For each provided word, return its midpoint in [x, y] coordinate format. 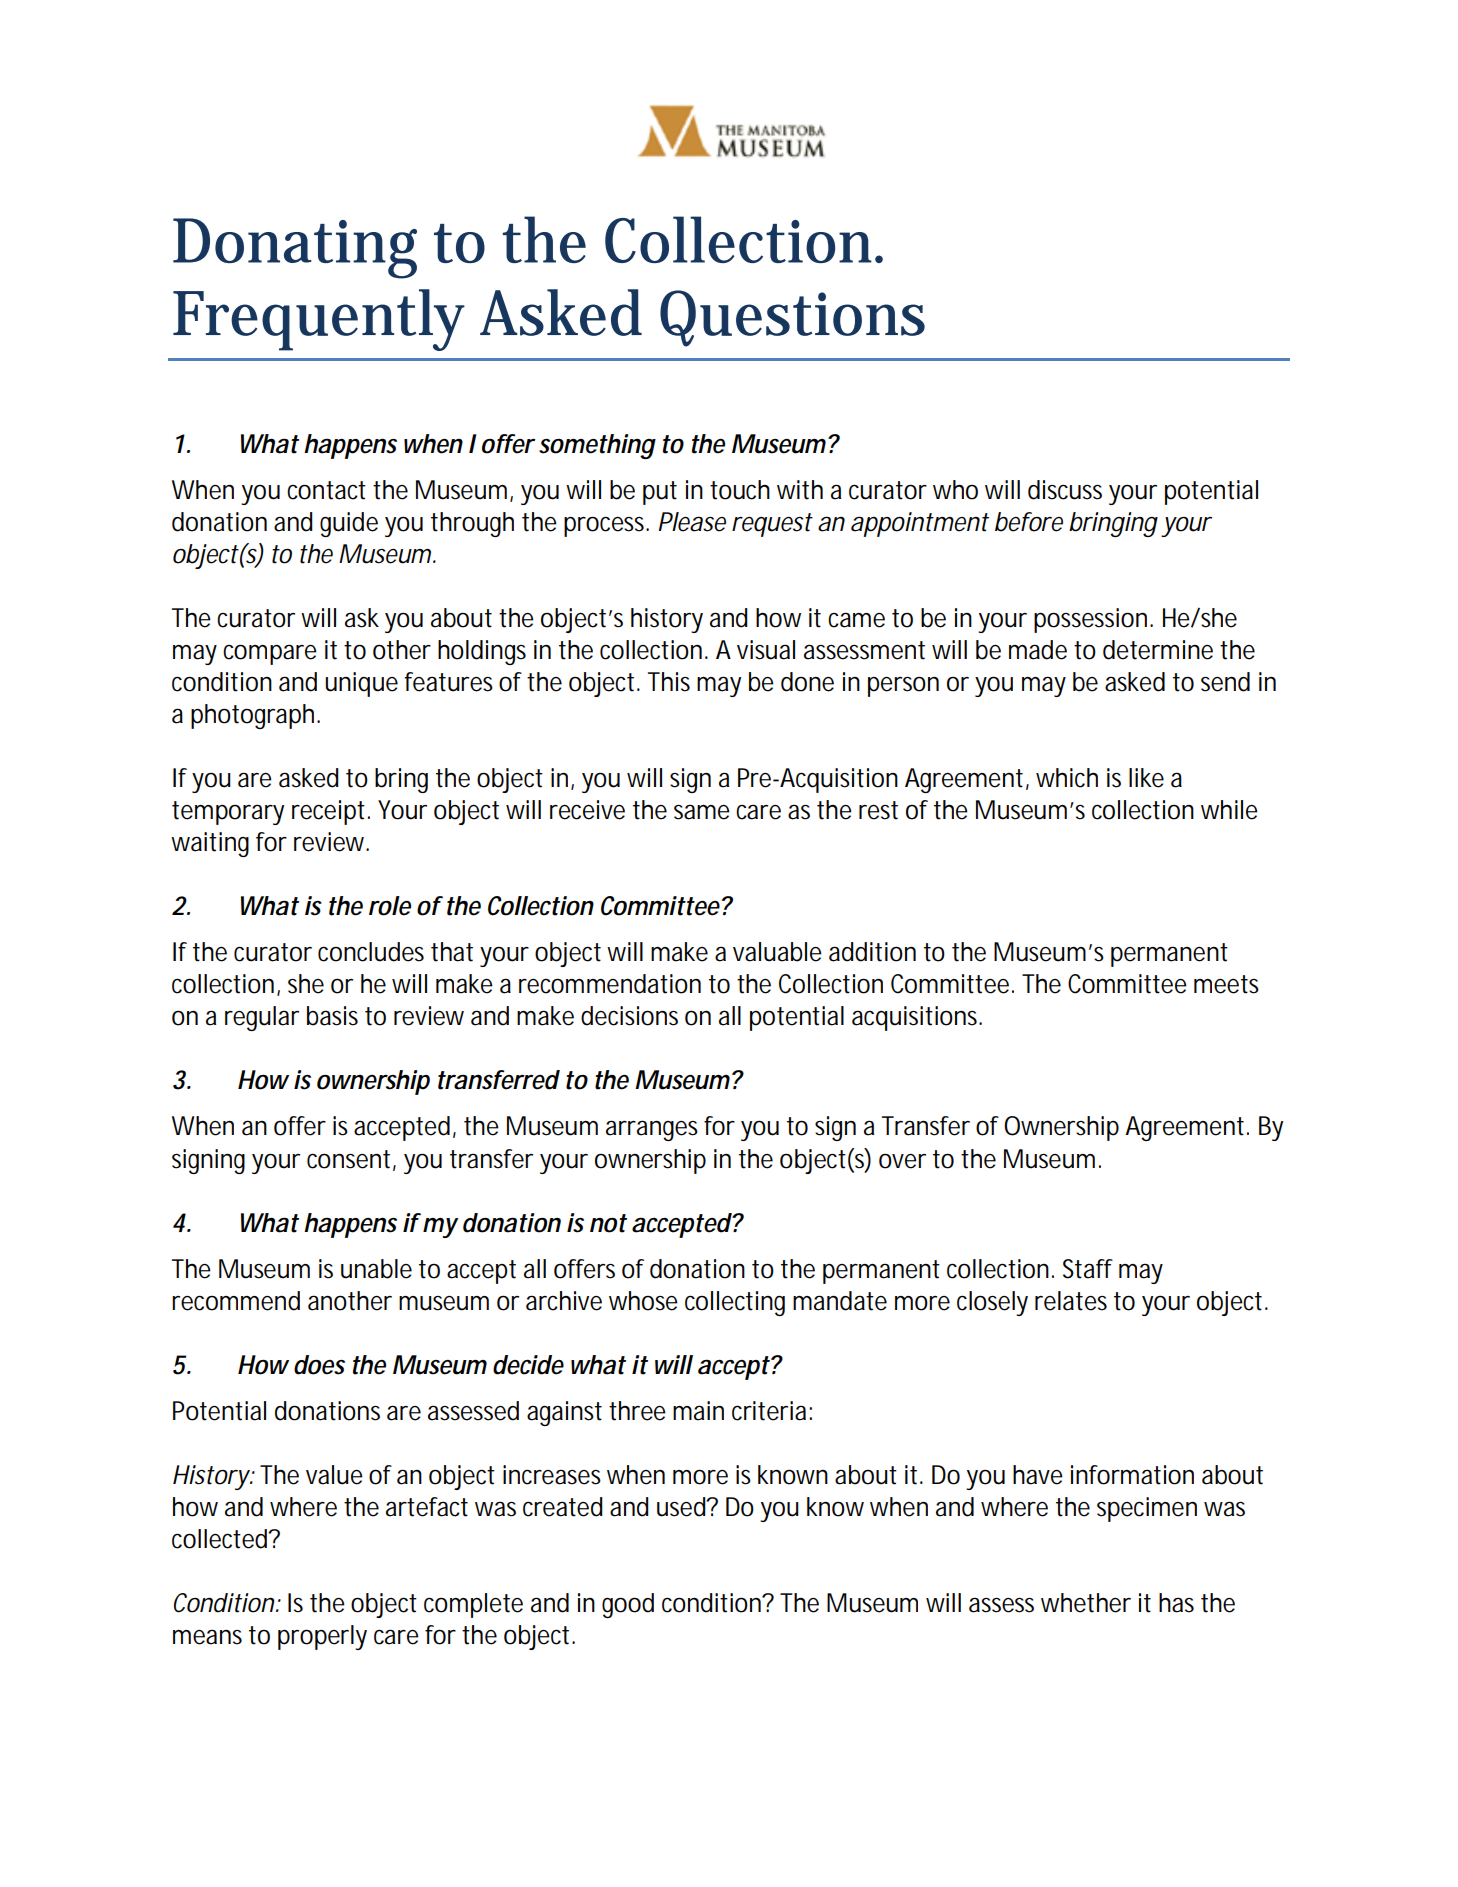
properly [322, 1637]
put [660, 493]
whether [1086, 1603]
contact [326, 490]
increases [552, 1475]
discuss [1065, 490]
